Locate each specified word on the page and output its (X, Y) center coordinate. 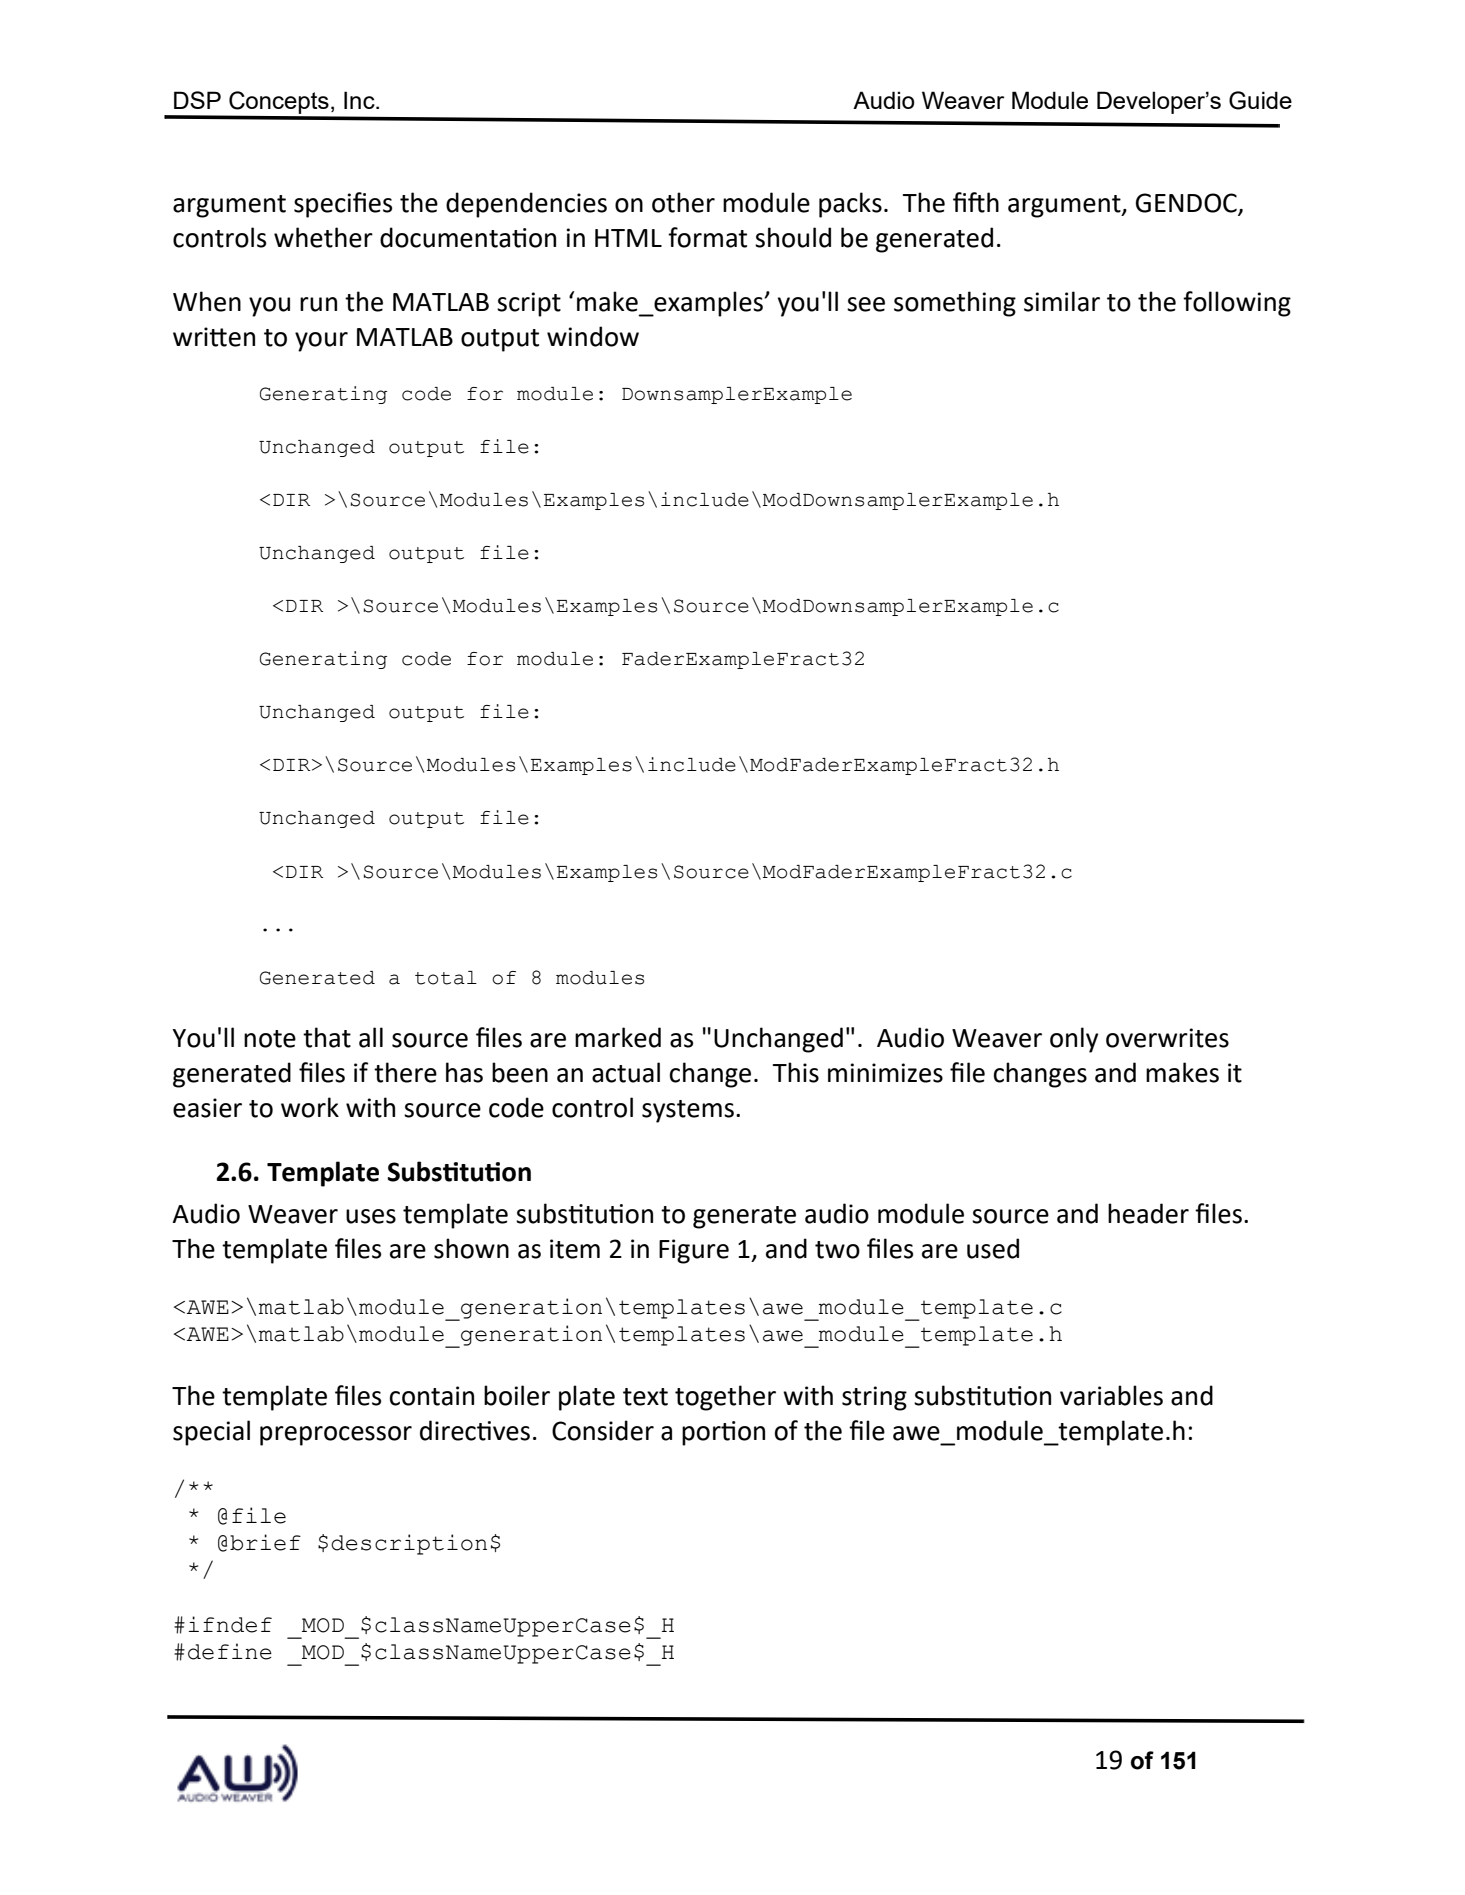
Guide (1260, 100)
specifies (343, 205)
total (446, 978)
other (683, 202)
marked (618, 1037)
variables (1111, 1395)
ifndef (230, 1624)
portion (723, 1433)
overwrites (1167, 1038)
